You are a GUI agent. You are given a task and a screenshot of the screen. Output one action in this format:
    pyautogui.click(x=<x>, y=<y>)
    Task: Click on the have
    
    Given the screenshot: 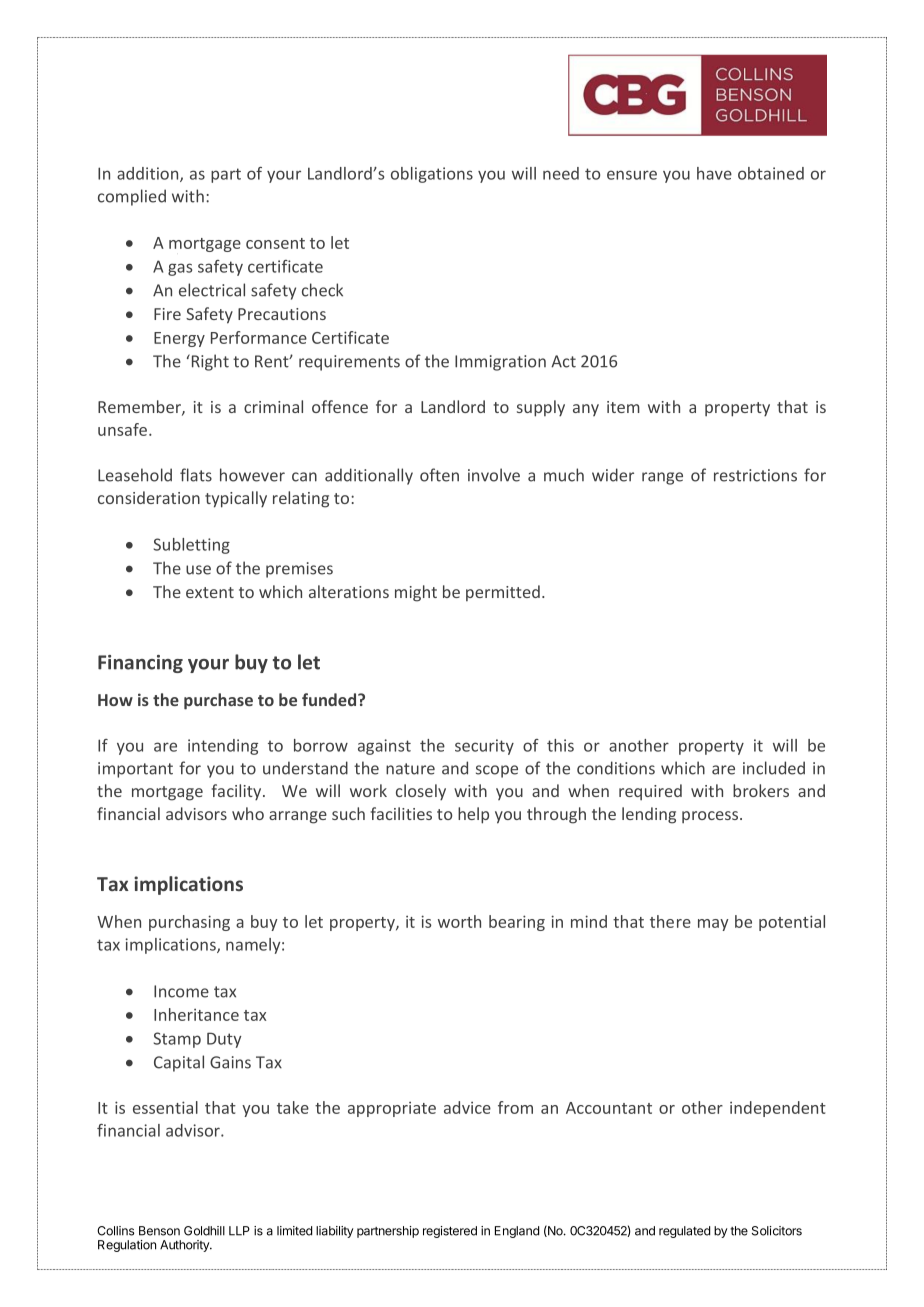 What is the action you would take?
    pyautogui.click(x=714, y=173)
